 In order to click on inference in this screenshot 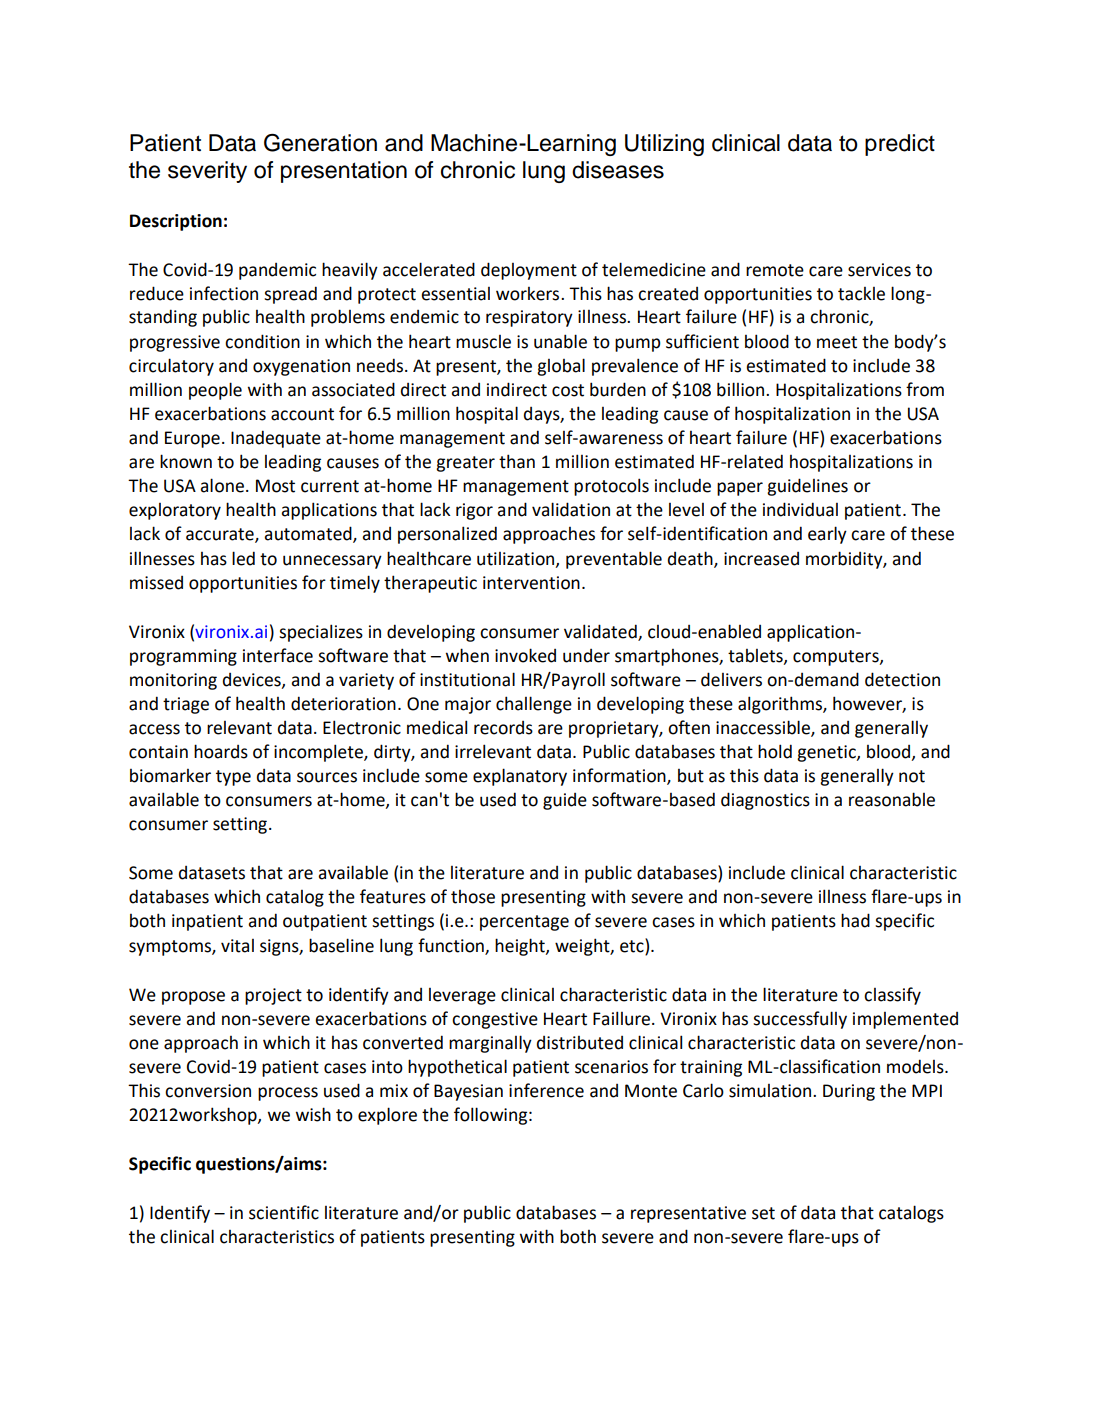, I will do `click(546, 1090)`.
